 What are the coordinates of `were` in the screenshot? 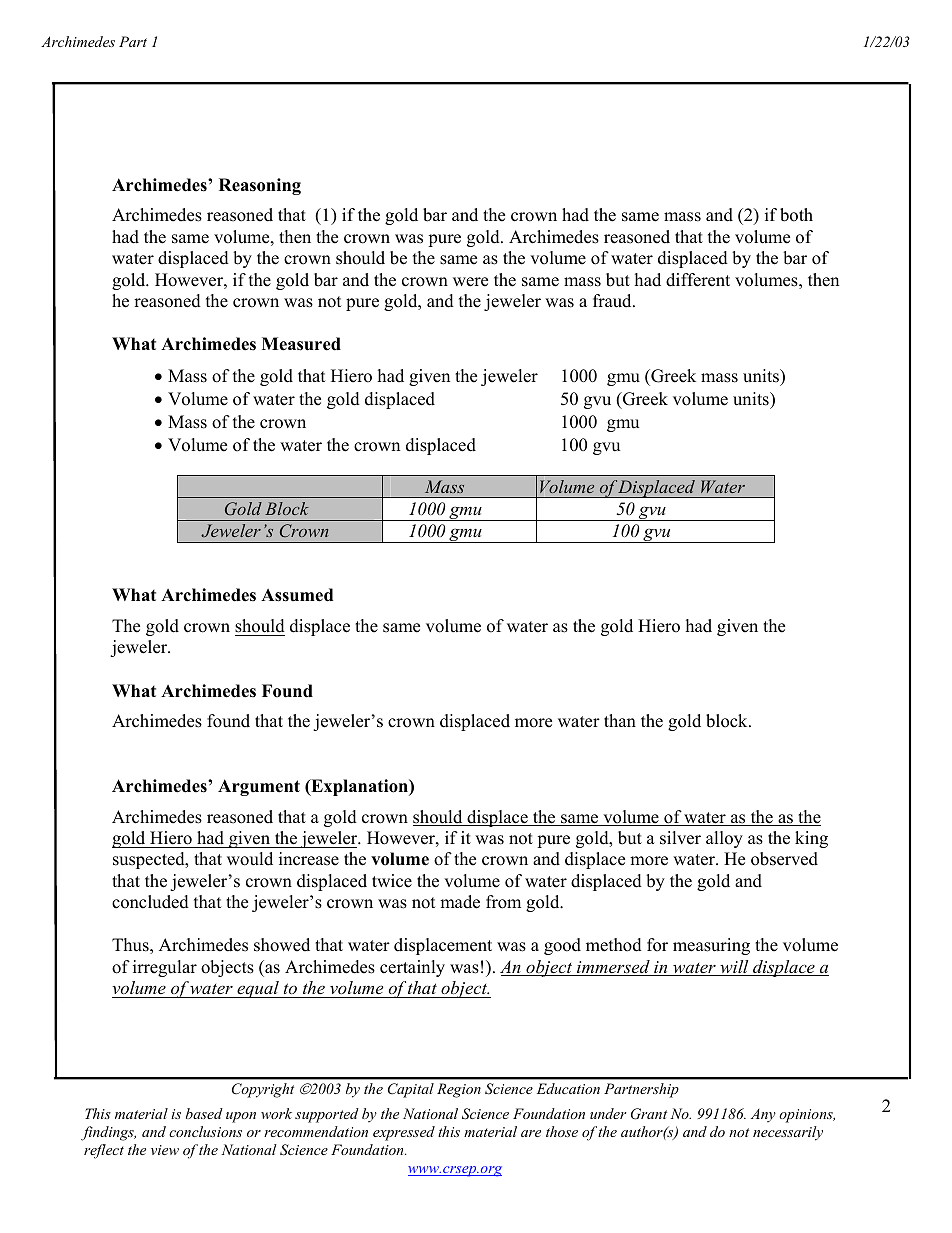 It's located at (470, 282).
